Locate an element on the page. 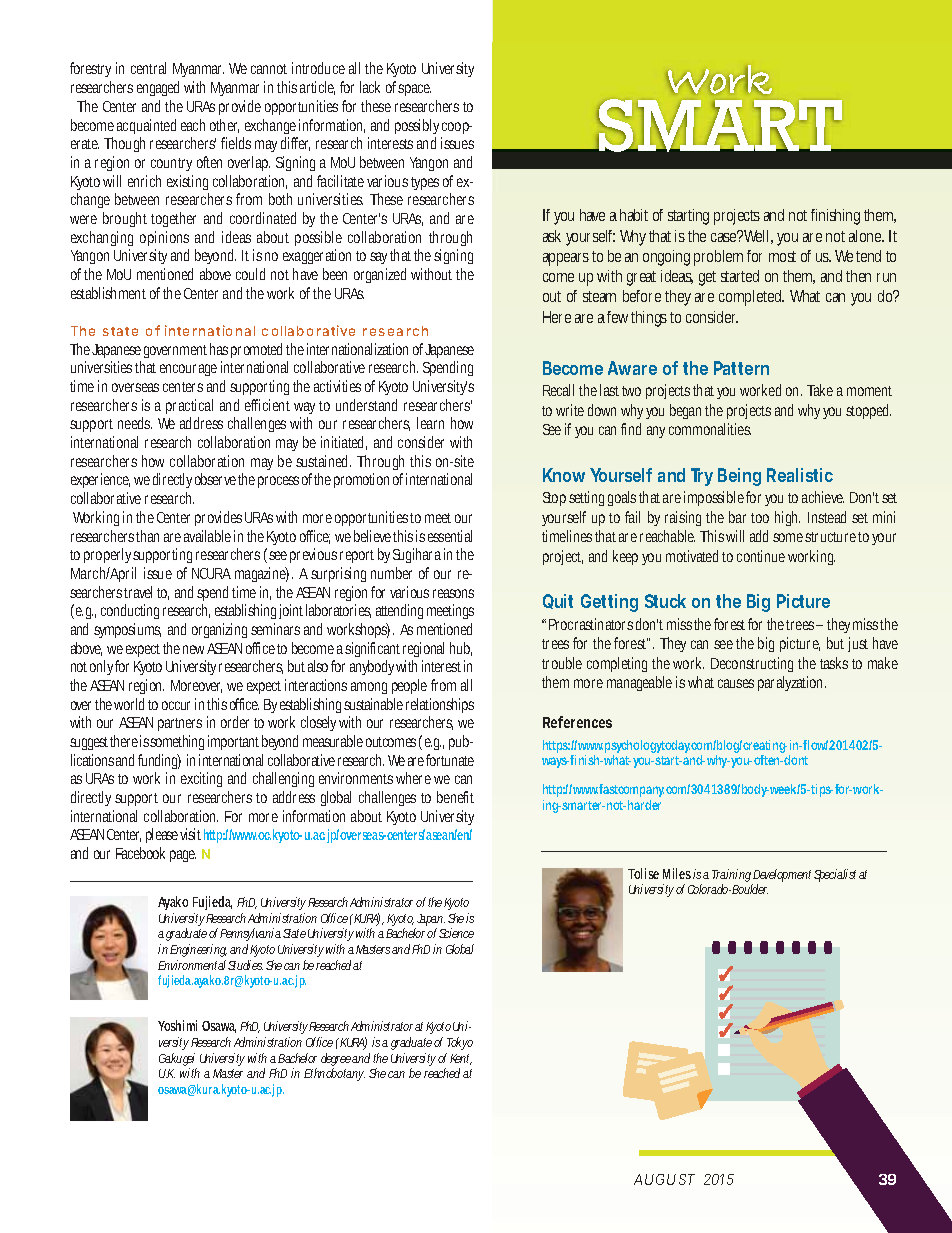 The width and height of the image is (952, 1233). available is located at coordinates (207, 536).
